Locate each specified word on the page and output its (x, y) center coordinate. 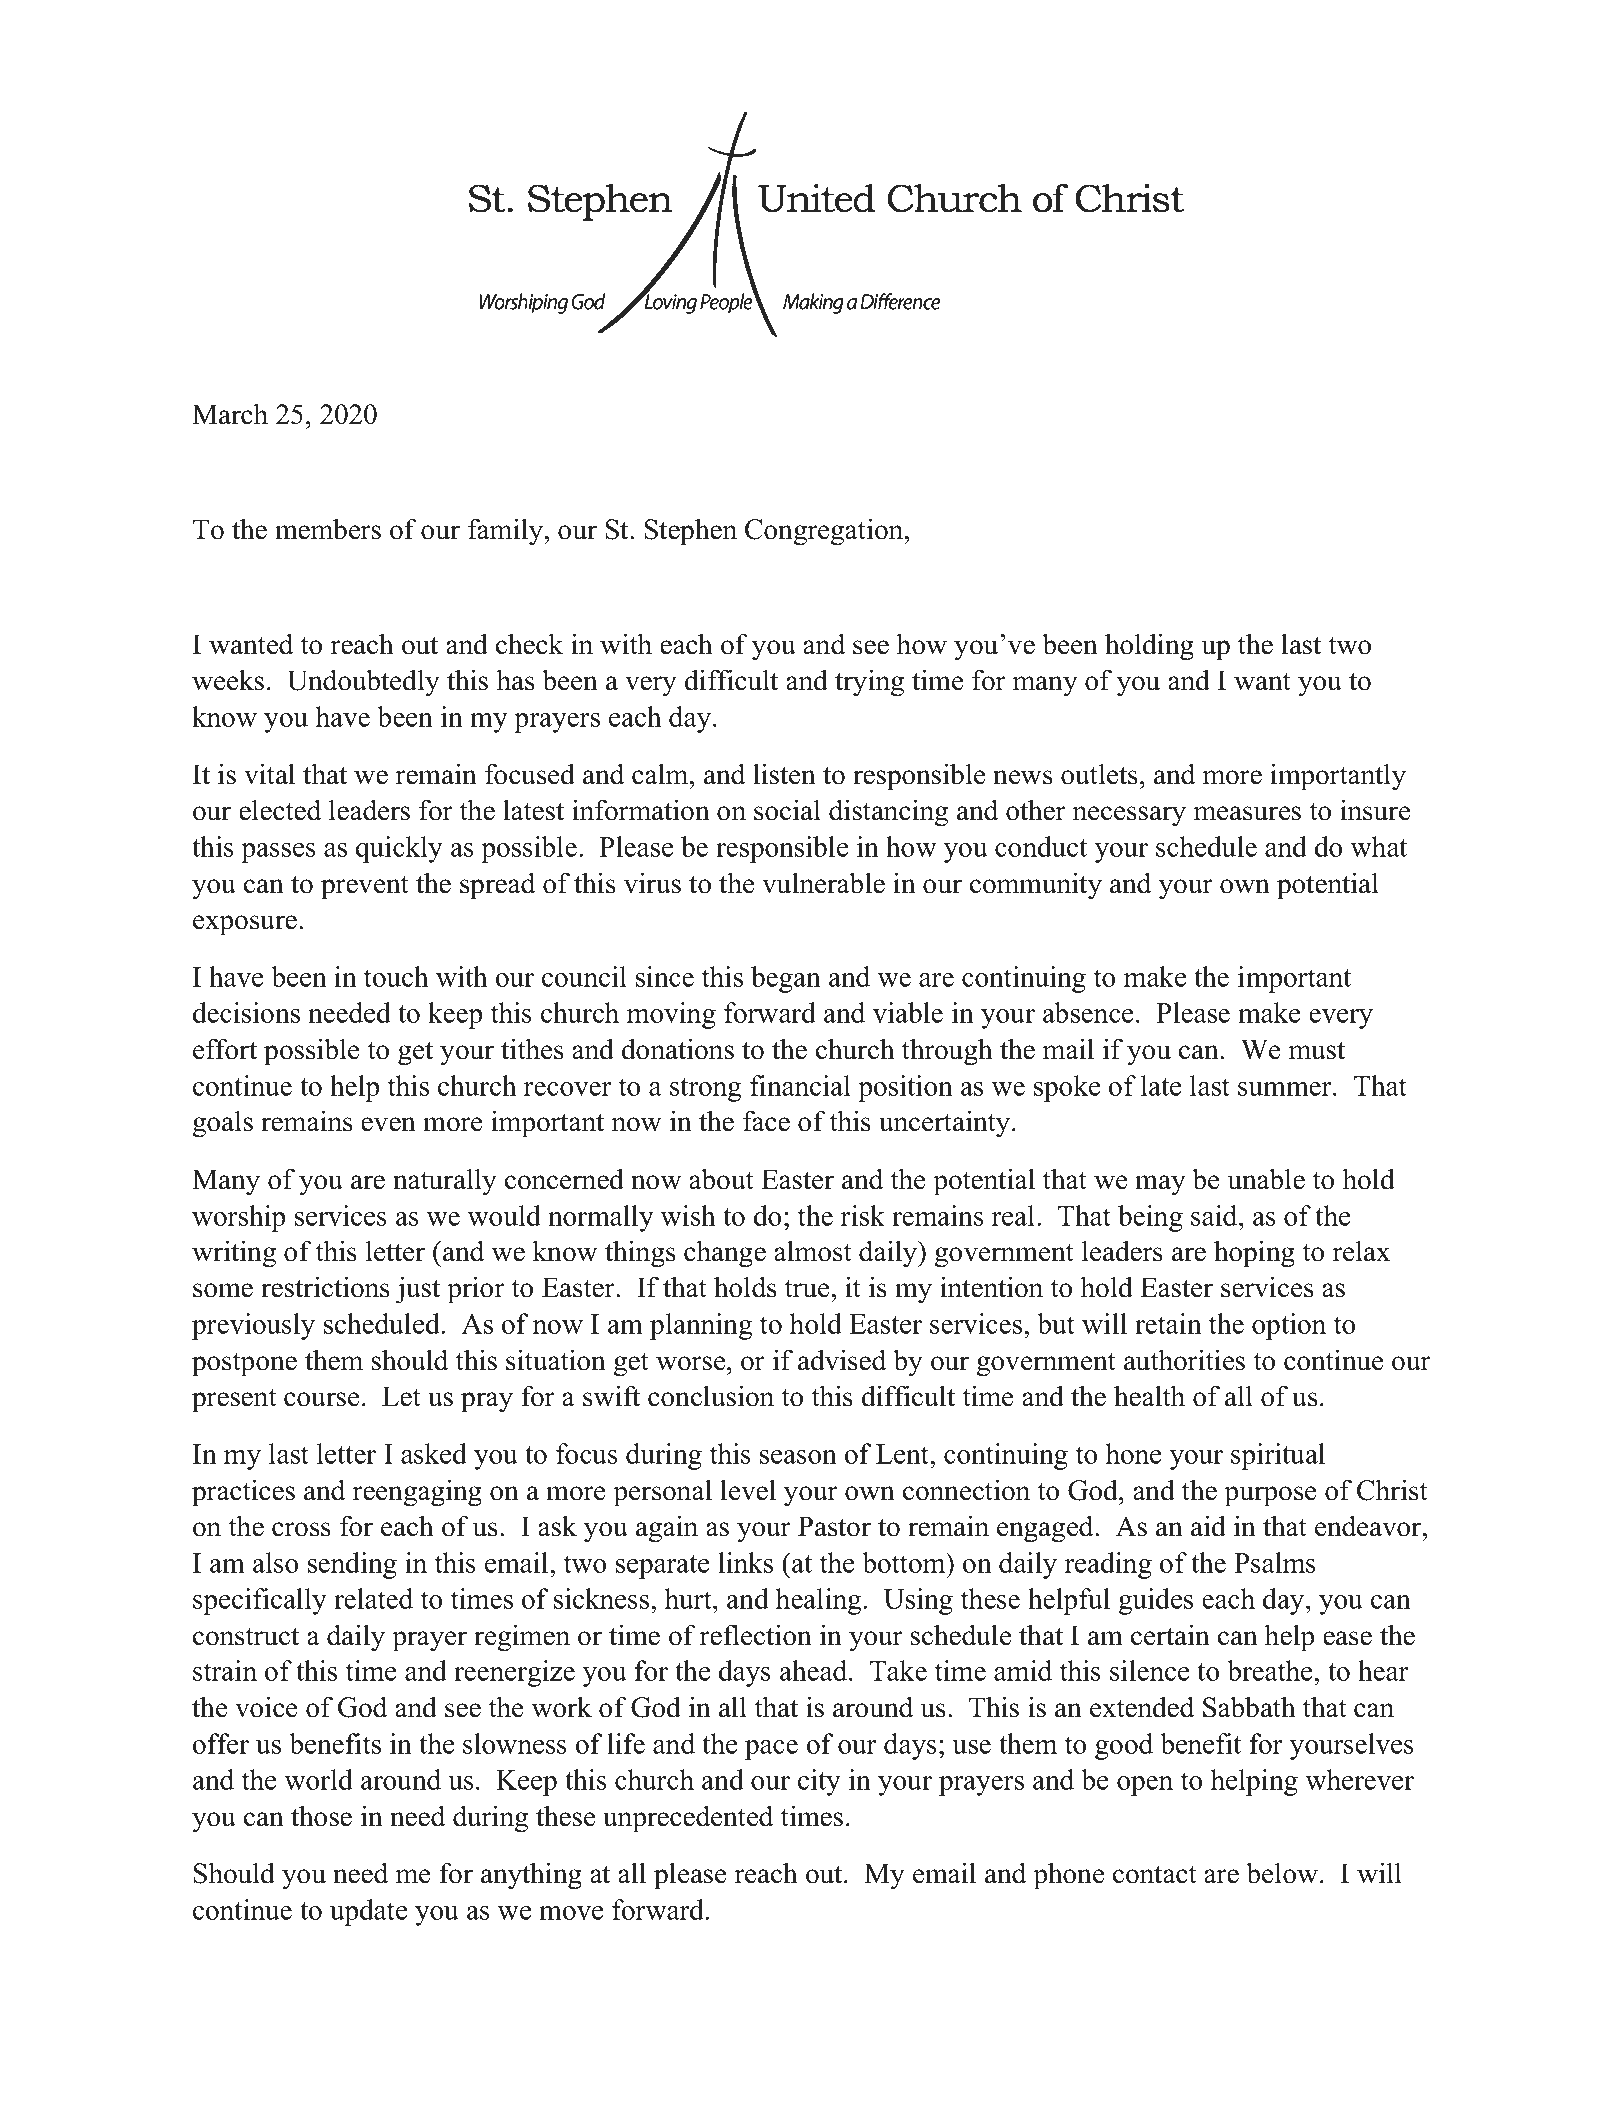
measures (1247, 813)
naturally (445, 1182)
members (328, 529)
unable (1266, 1179)
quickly (399, 849)
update (368, 1912)
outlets (1099, 774)
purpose (1270, 1496)
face (766, 1121)
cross (301, 1529)
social (787, 810)
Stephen (691, 532)
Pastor (834, 1526)
